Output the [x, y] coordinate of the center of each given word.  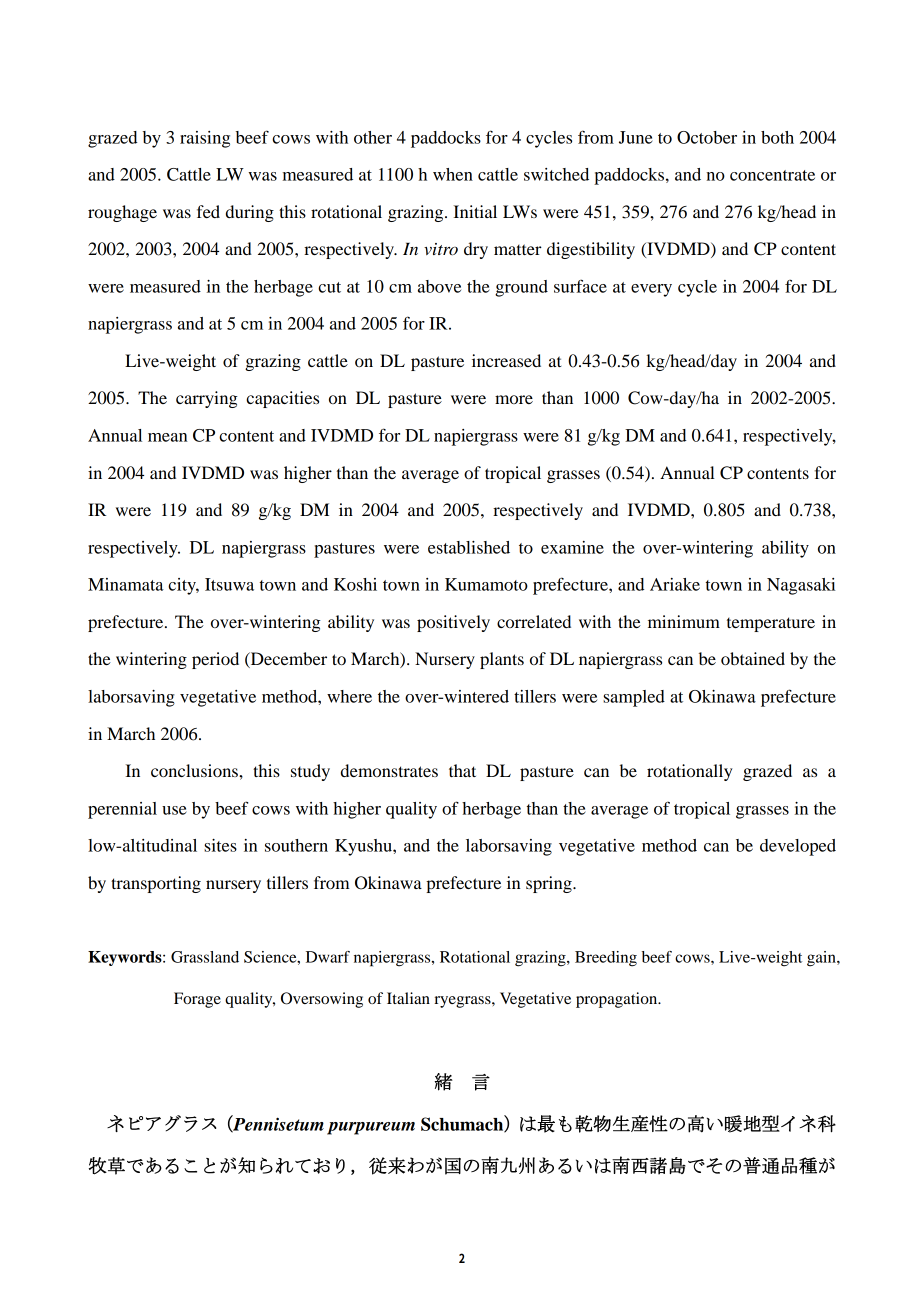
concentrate [772, 175]
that [462, 770]
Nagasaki [801, 586]
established [469, 547]
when [453, 174]
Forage [197, 1000]
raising [205, 139]
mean [168, 437]
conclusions [195, 770]
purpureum [371, 1128]
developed [798, 847]
